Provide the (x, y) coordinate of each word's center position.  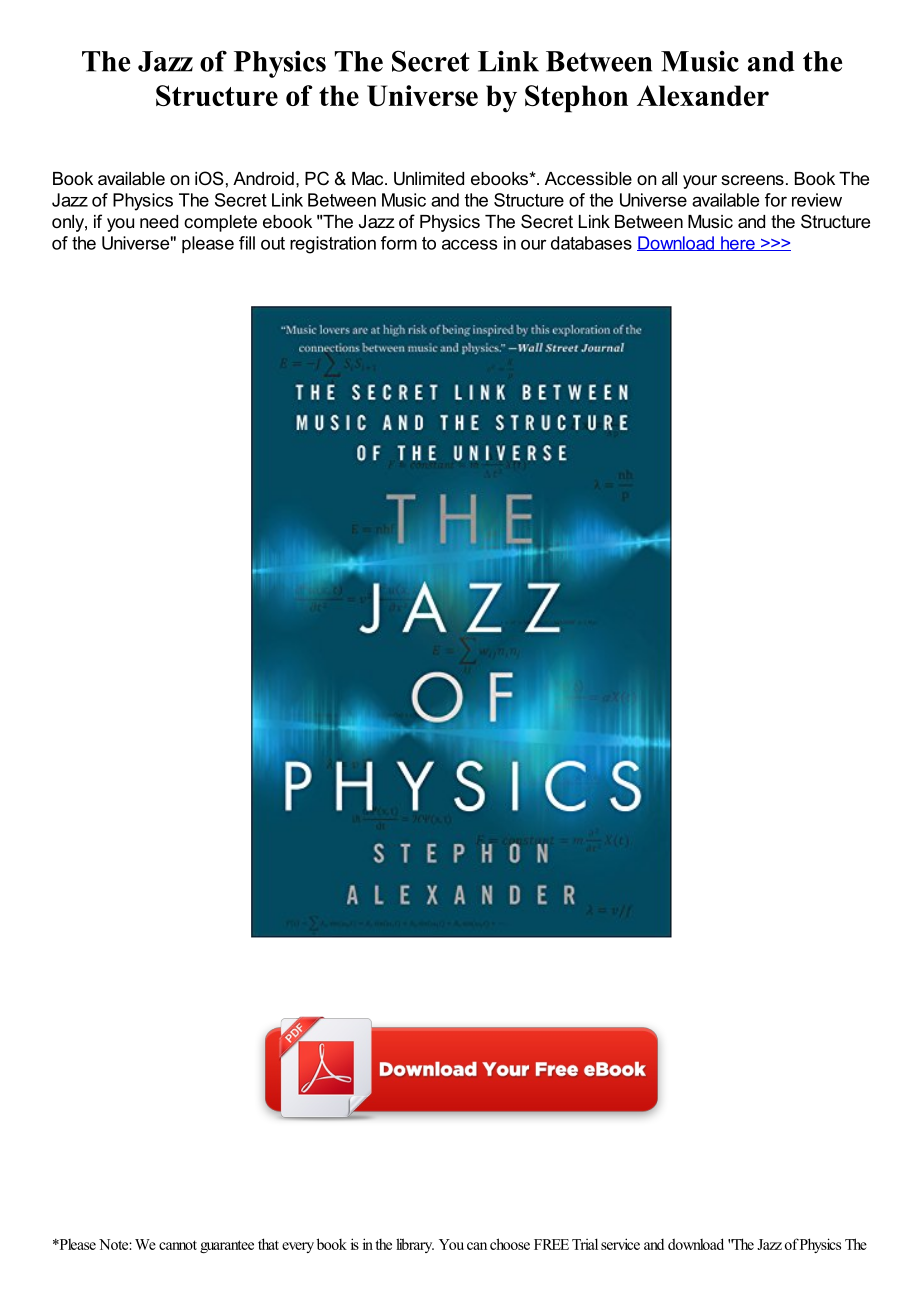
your (700, 182)
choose (510, 1244)
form (399, 243)
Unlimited (429, 179)
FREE (551, 1244)
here (738, 243)
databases (591, 243)
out (273, 243)
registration (333, 245)
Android (263, 178)
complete (220, 223)
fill (247, 243)
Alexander (703, 95)
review (817, 200)
